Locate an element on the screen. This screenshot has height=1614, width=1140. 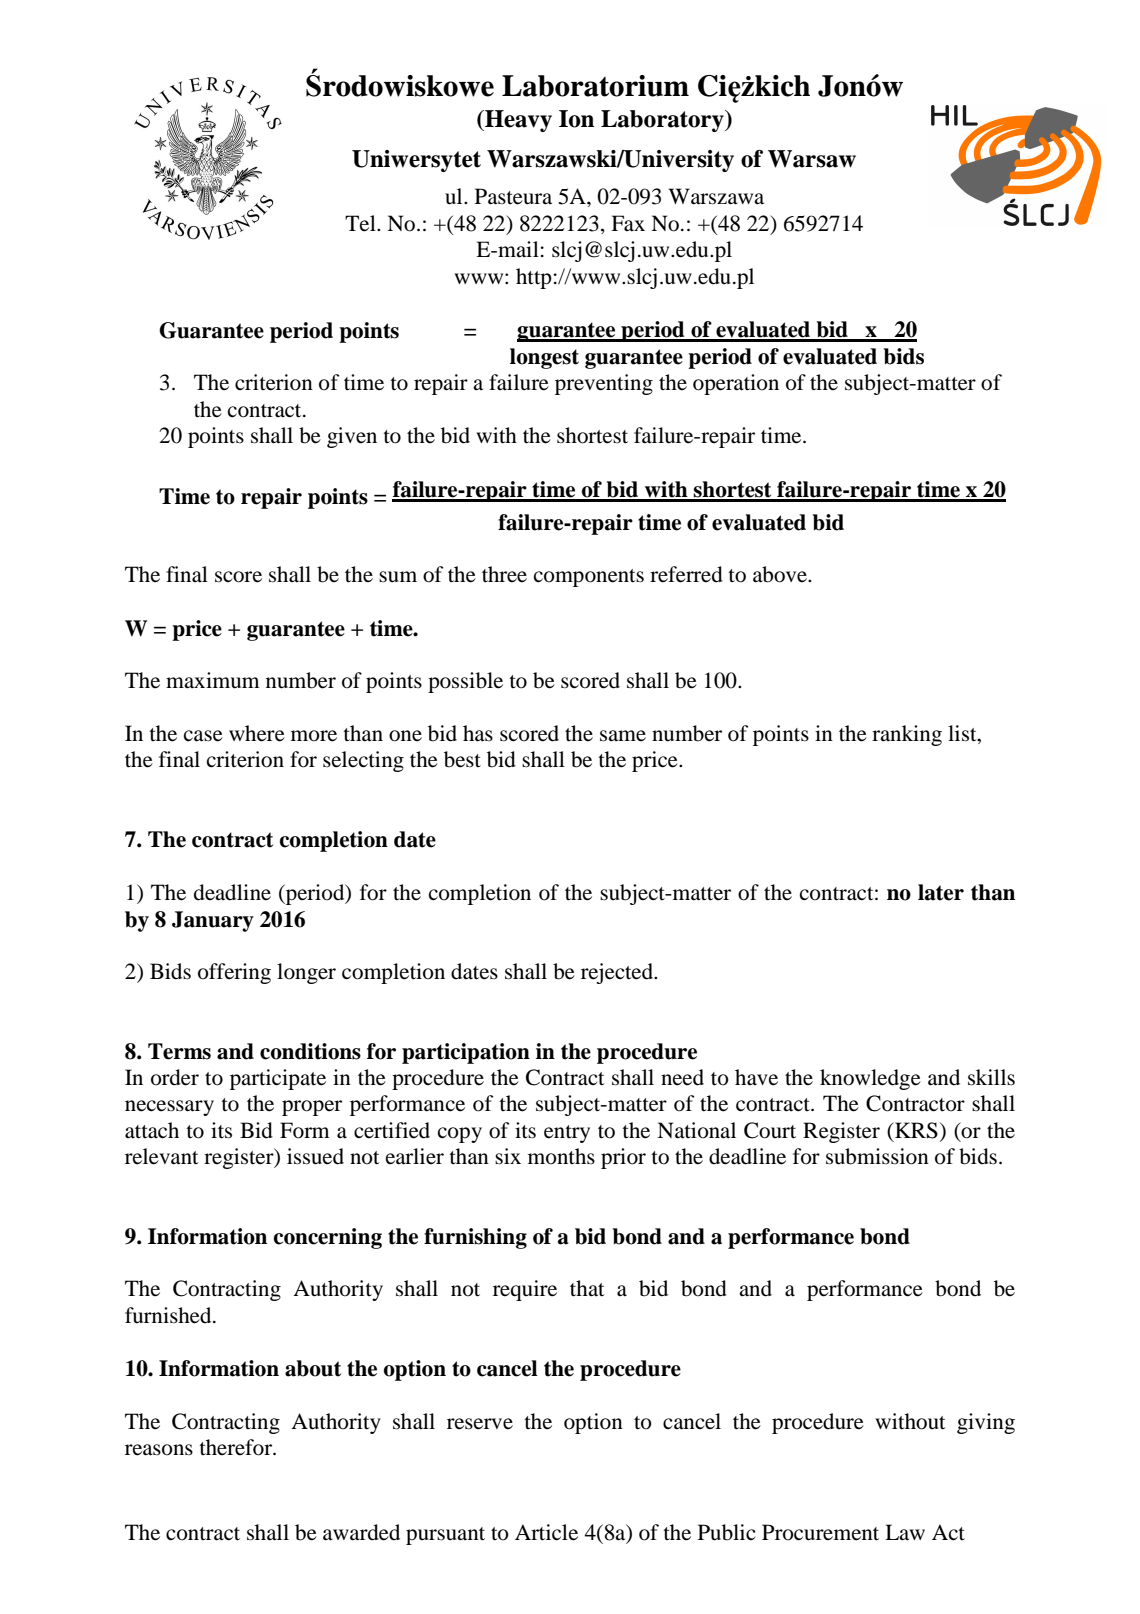
Warsaw is located at coordinates (812, 159).
